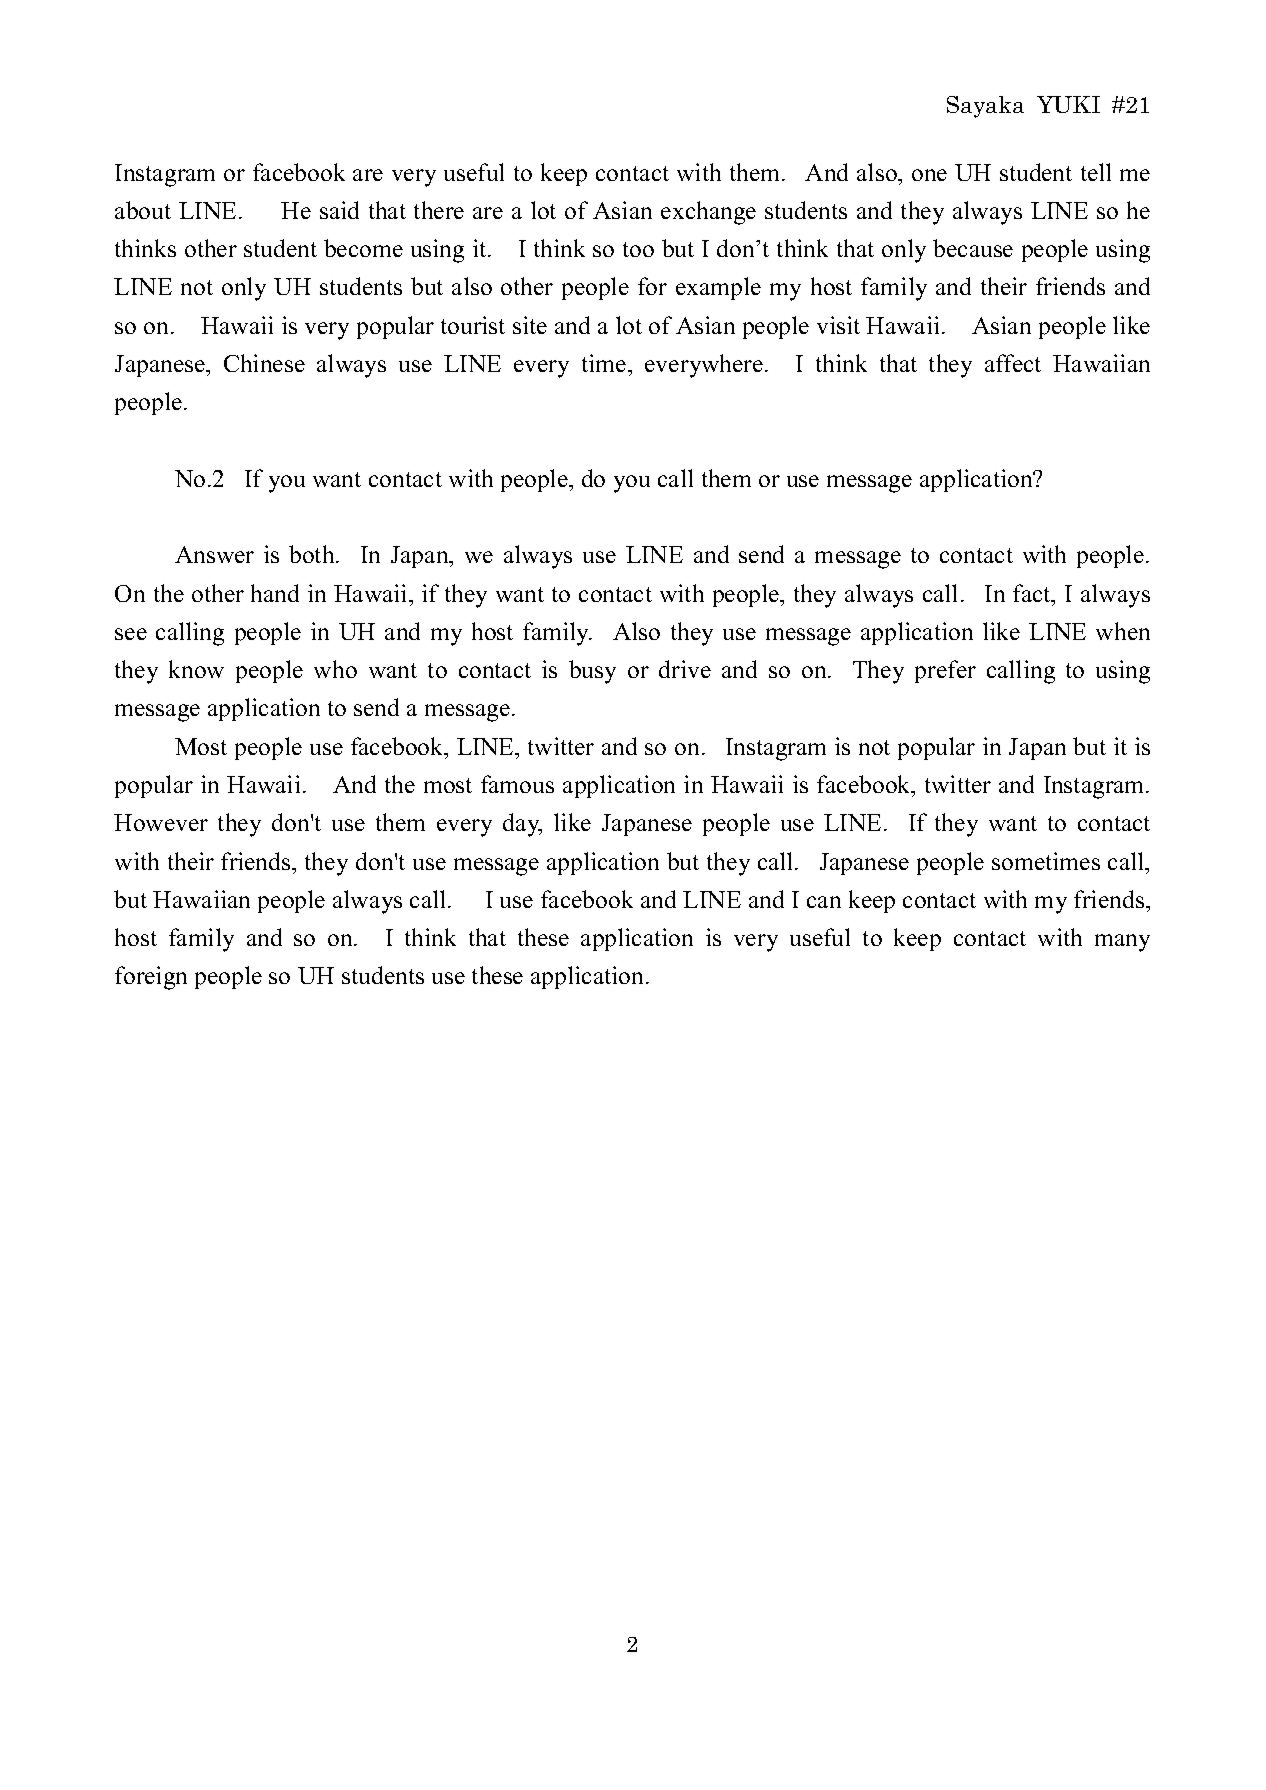  What do you see at coordinates (1013, 363) in the screenshot?
I see `affect` at bounding box center [1013, 363].
